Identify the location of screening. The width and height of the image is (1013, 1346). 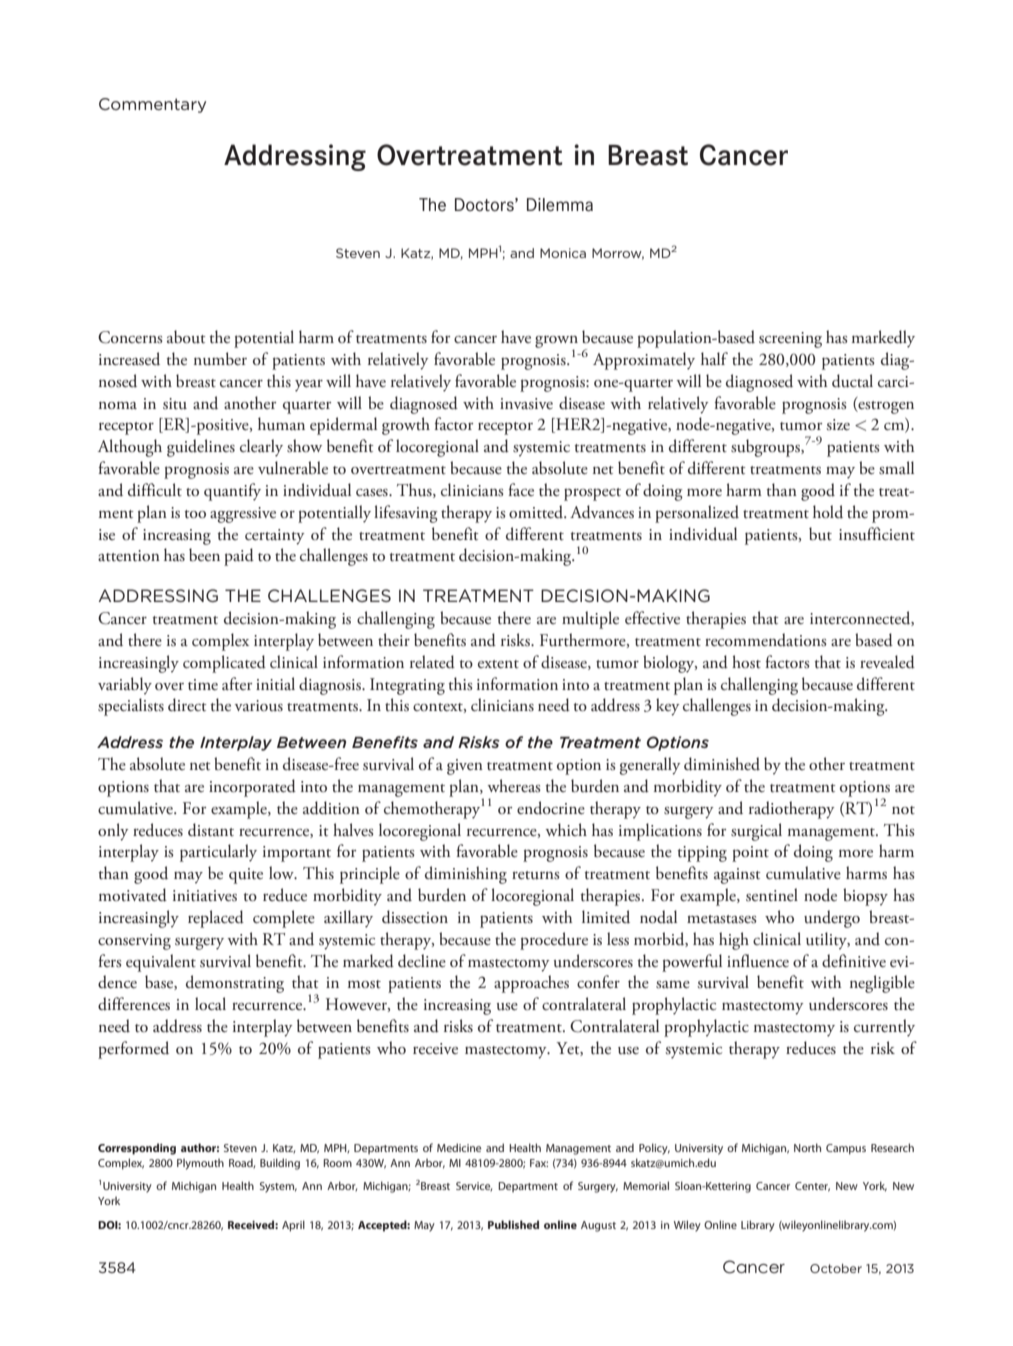
(790, 340).
